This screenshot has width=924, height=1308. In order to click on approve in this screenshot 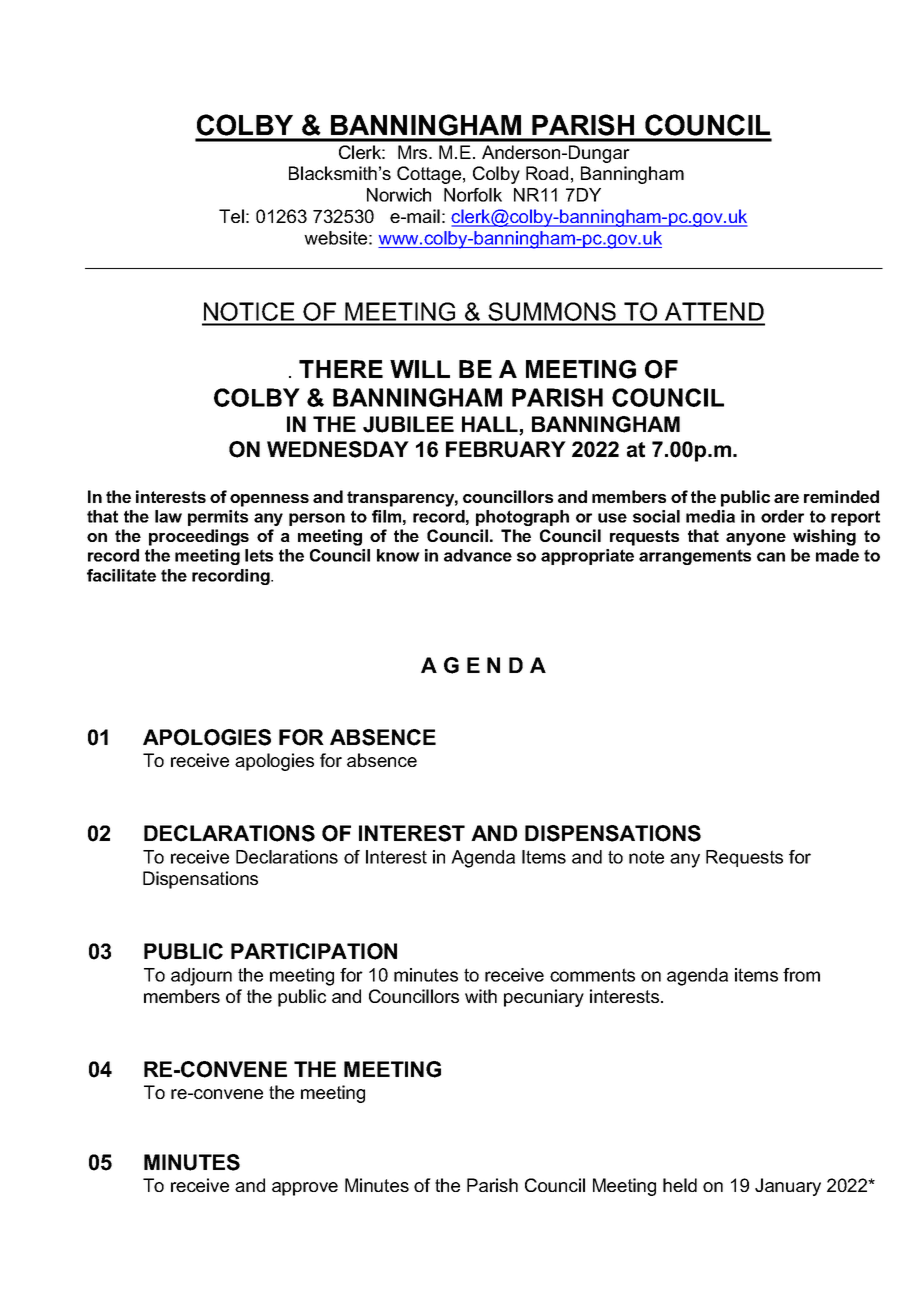, I will do `click(305, 1189)`.
